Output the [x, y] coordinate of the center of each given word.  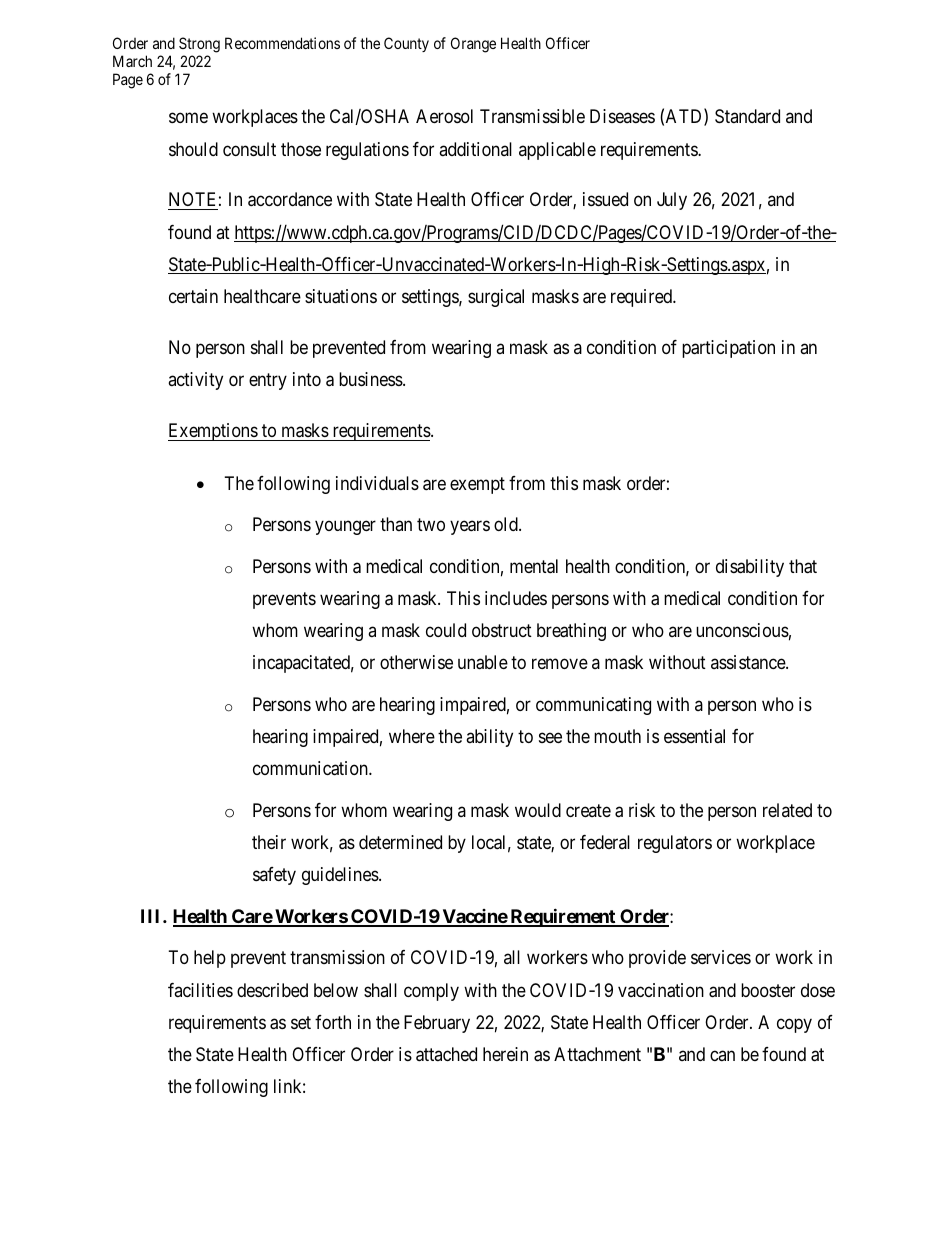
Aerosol [444, 116]
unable [483, 662]
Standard [747, 116]
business [371, 379]
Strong [199, 45]
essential [694, 736]
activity [195, 381]
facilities [200, 990]
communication [311, 768]
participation [728, 349]
